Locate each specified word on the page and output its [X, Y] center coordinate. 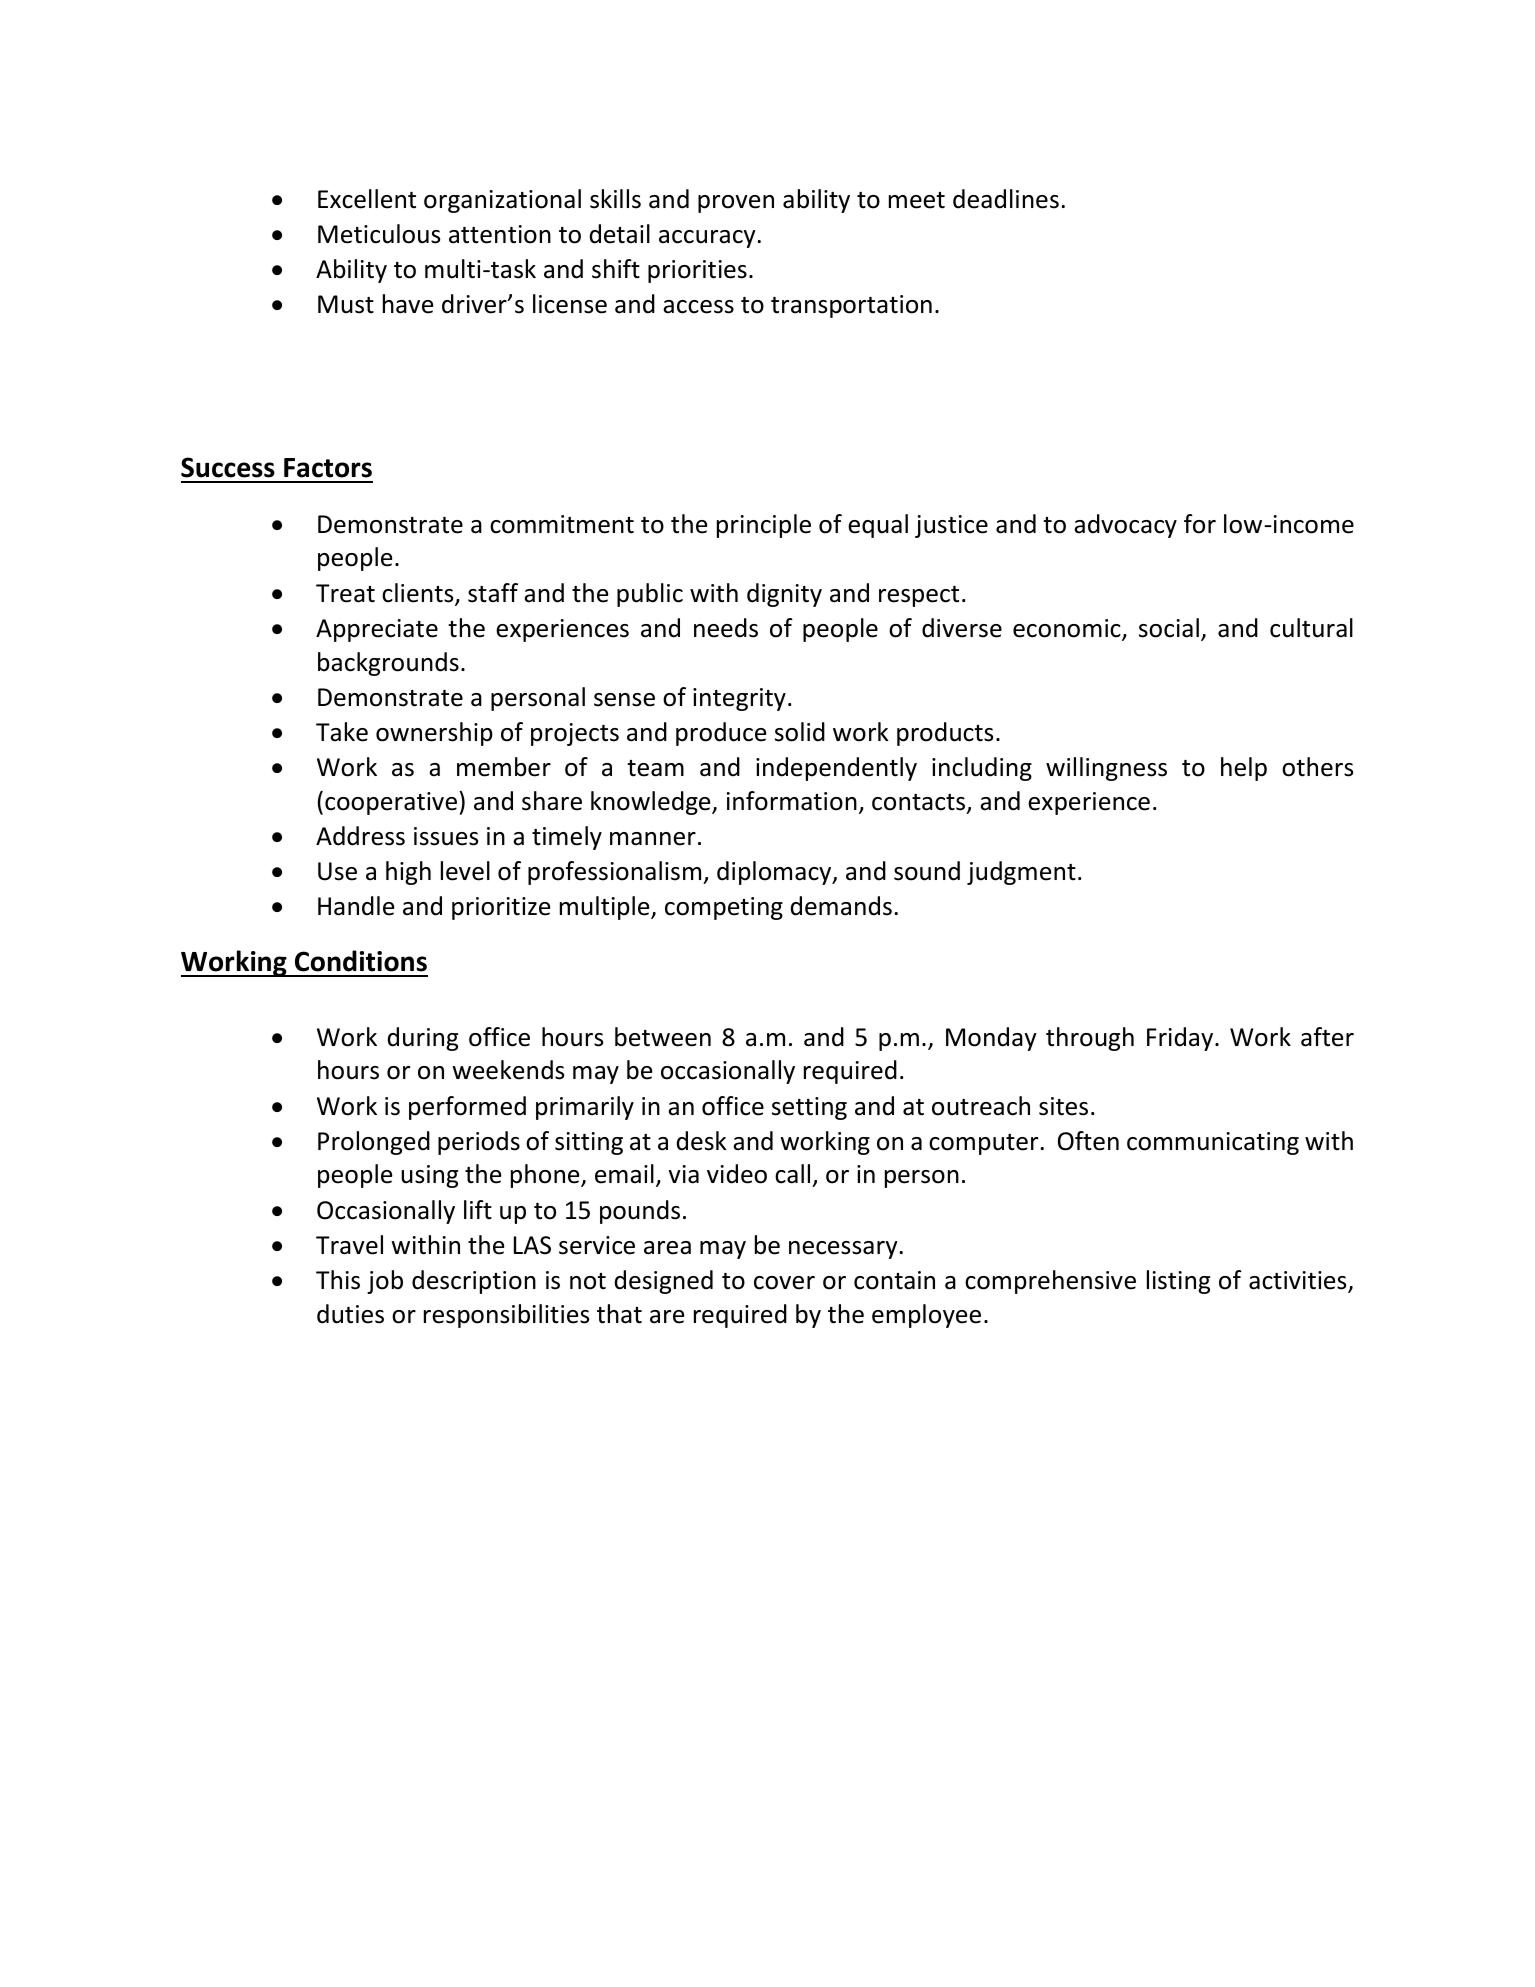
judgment [1021, 873]
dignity [784, 595]
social [1170, 629]
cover [784, 1283]
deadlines [1006, 199]
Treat [345, 593]
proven [736, 204]
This [338, 1280]
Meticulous [379, 234]
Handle [356, 906]
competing [724, 908]
